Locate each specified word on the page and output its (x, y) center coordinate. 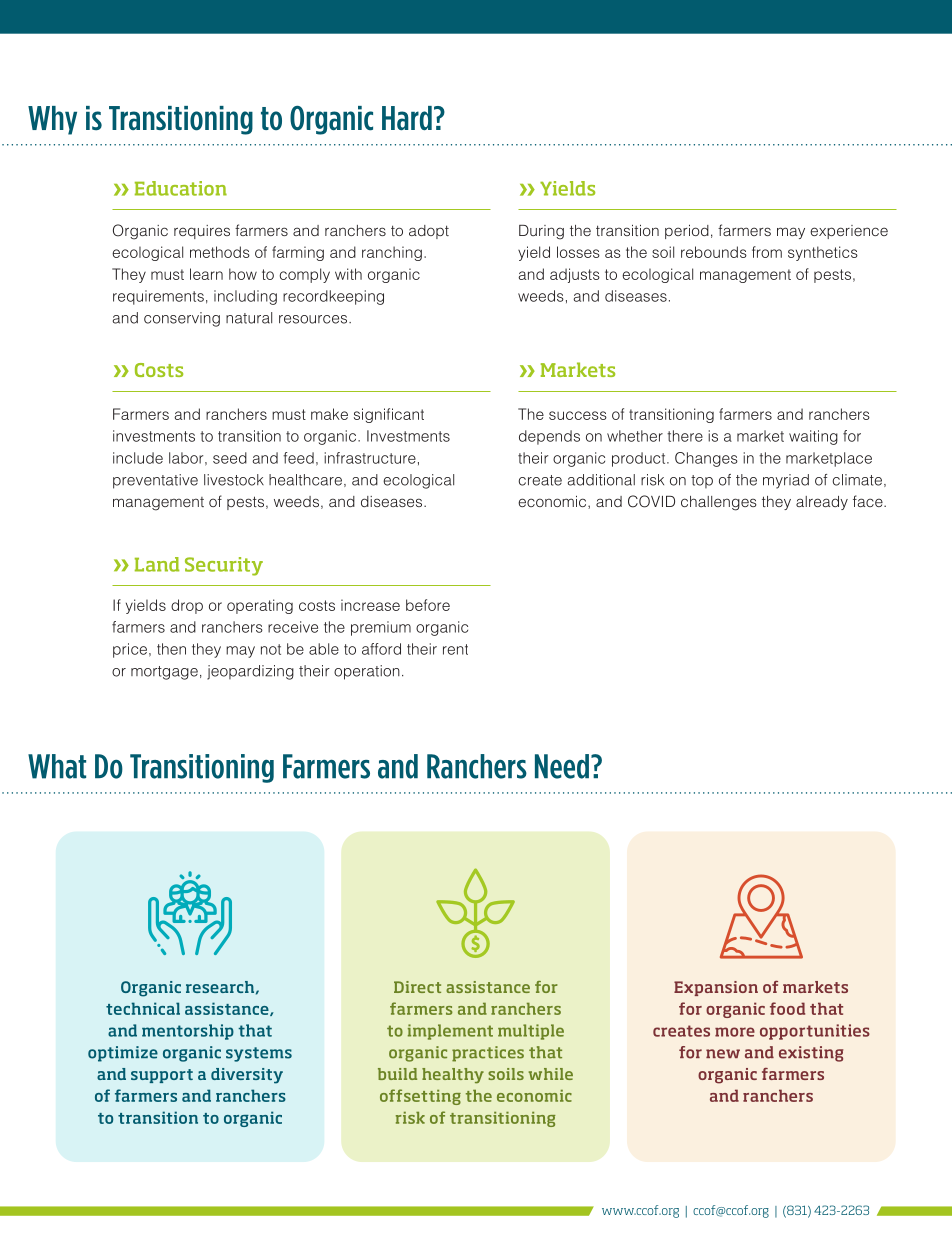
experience (849, 232)
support (162, 1076)
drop (187, 606)
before (428, 605)
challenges (719, 503)
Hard (407, 118)
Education (181, 188)
